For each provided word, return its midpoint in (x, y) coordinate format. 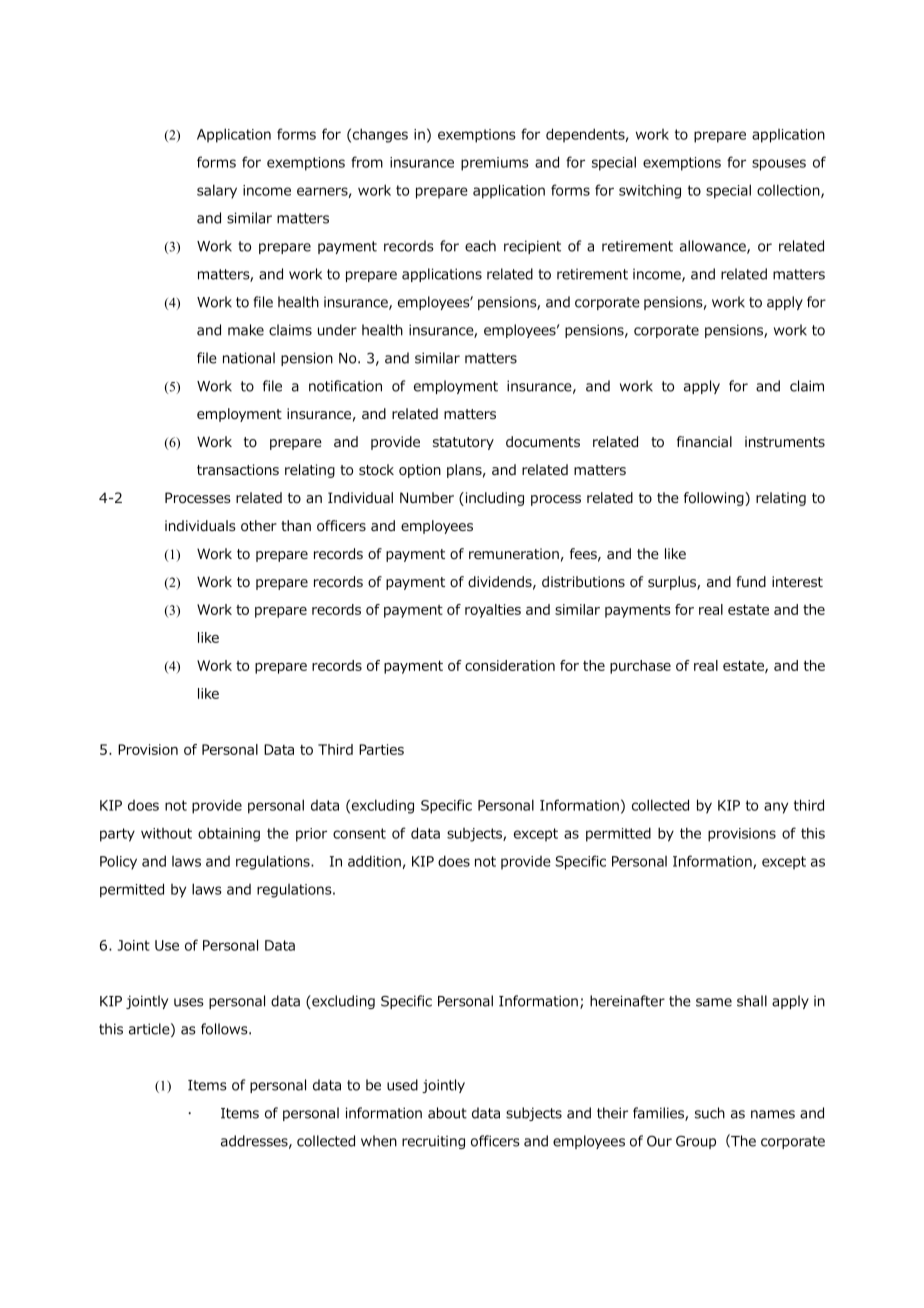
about (447, 1113)
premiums (495, 164)
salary (217, 191)
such (710, 1113)
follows (225, 1029)
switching (650, 192)
